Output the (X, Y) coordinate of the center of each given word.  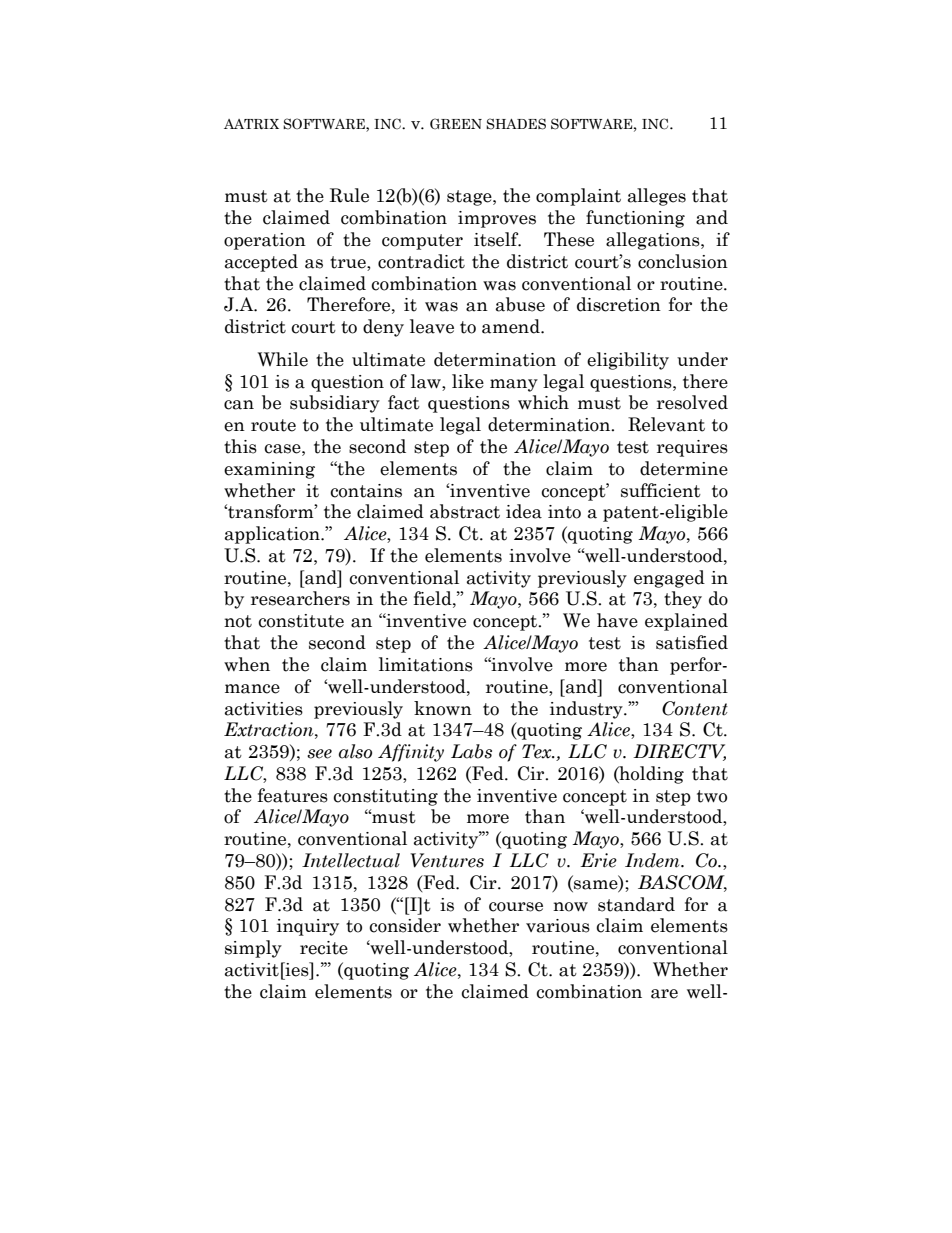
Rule (349, 195)
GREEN (456, 123)
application (273, 535)
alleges (657, 197)
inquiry (308, 927)
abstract (465, 511)
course (516, 907)
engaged (669, 579)
